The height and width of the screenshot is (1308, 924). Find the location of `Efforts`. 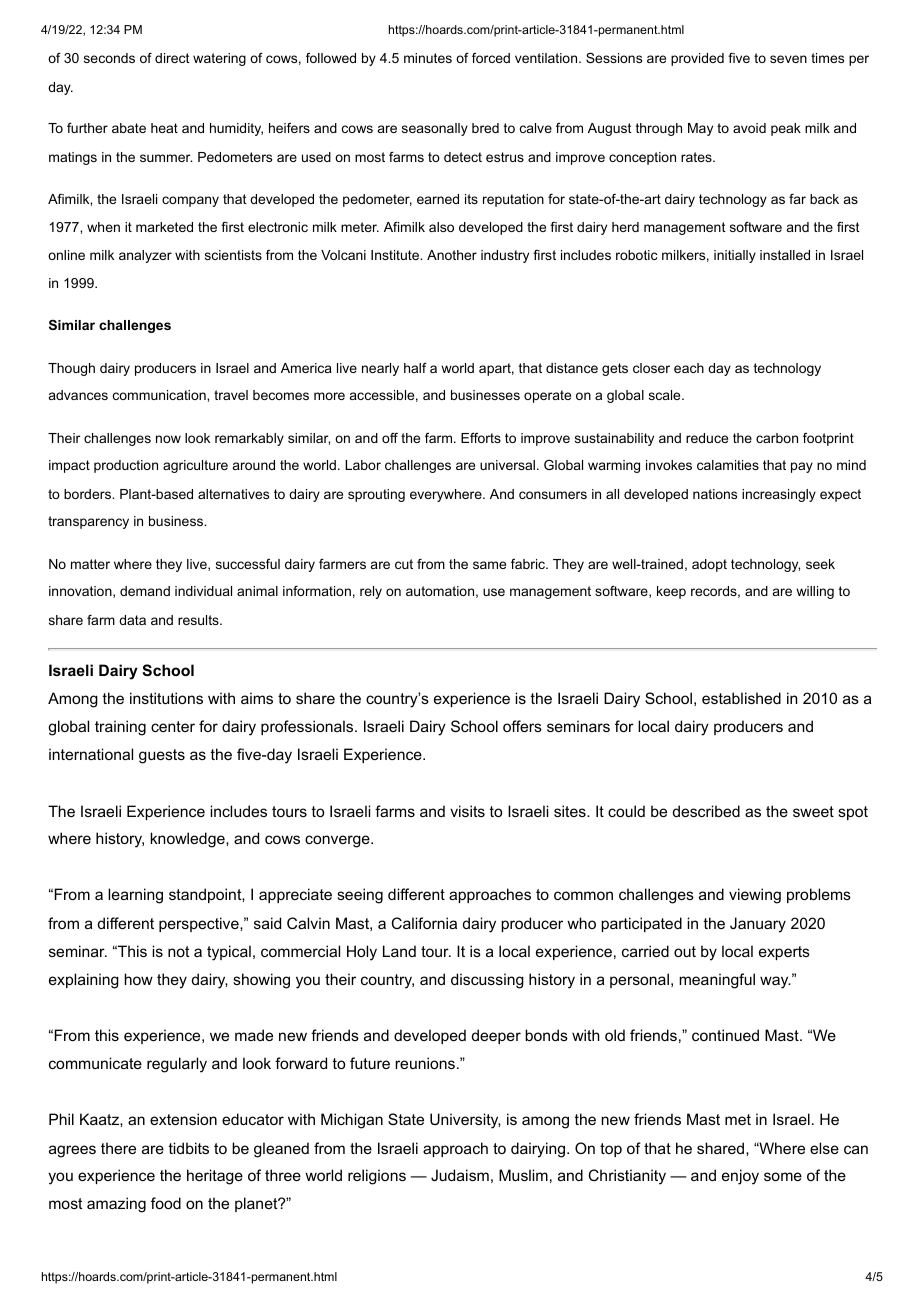

Efforts is located at coordinates (481, 438).
